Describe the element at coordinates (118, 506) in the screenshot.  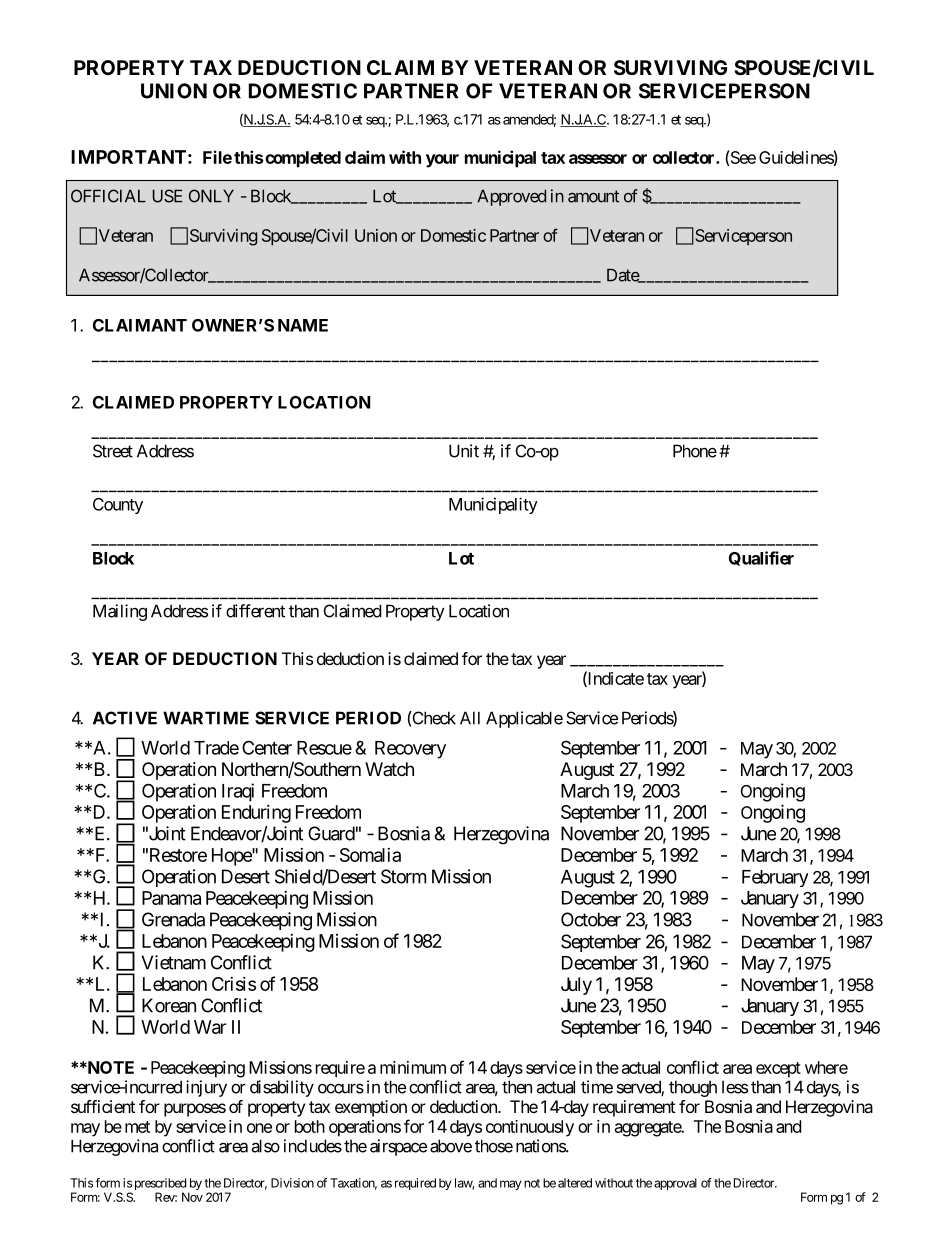
I see `County` at that location.
